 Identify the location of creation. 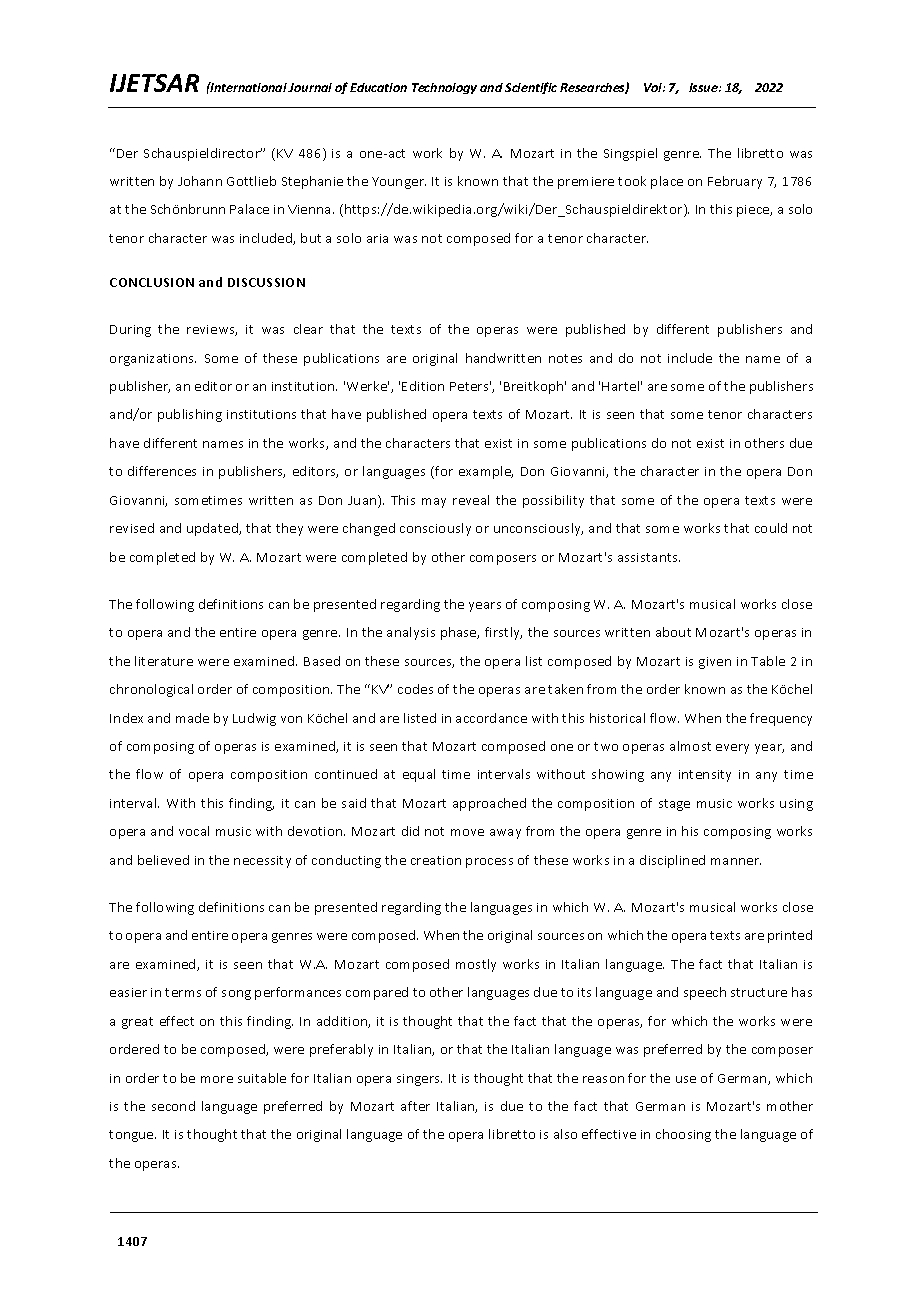
(436, 860).
